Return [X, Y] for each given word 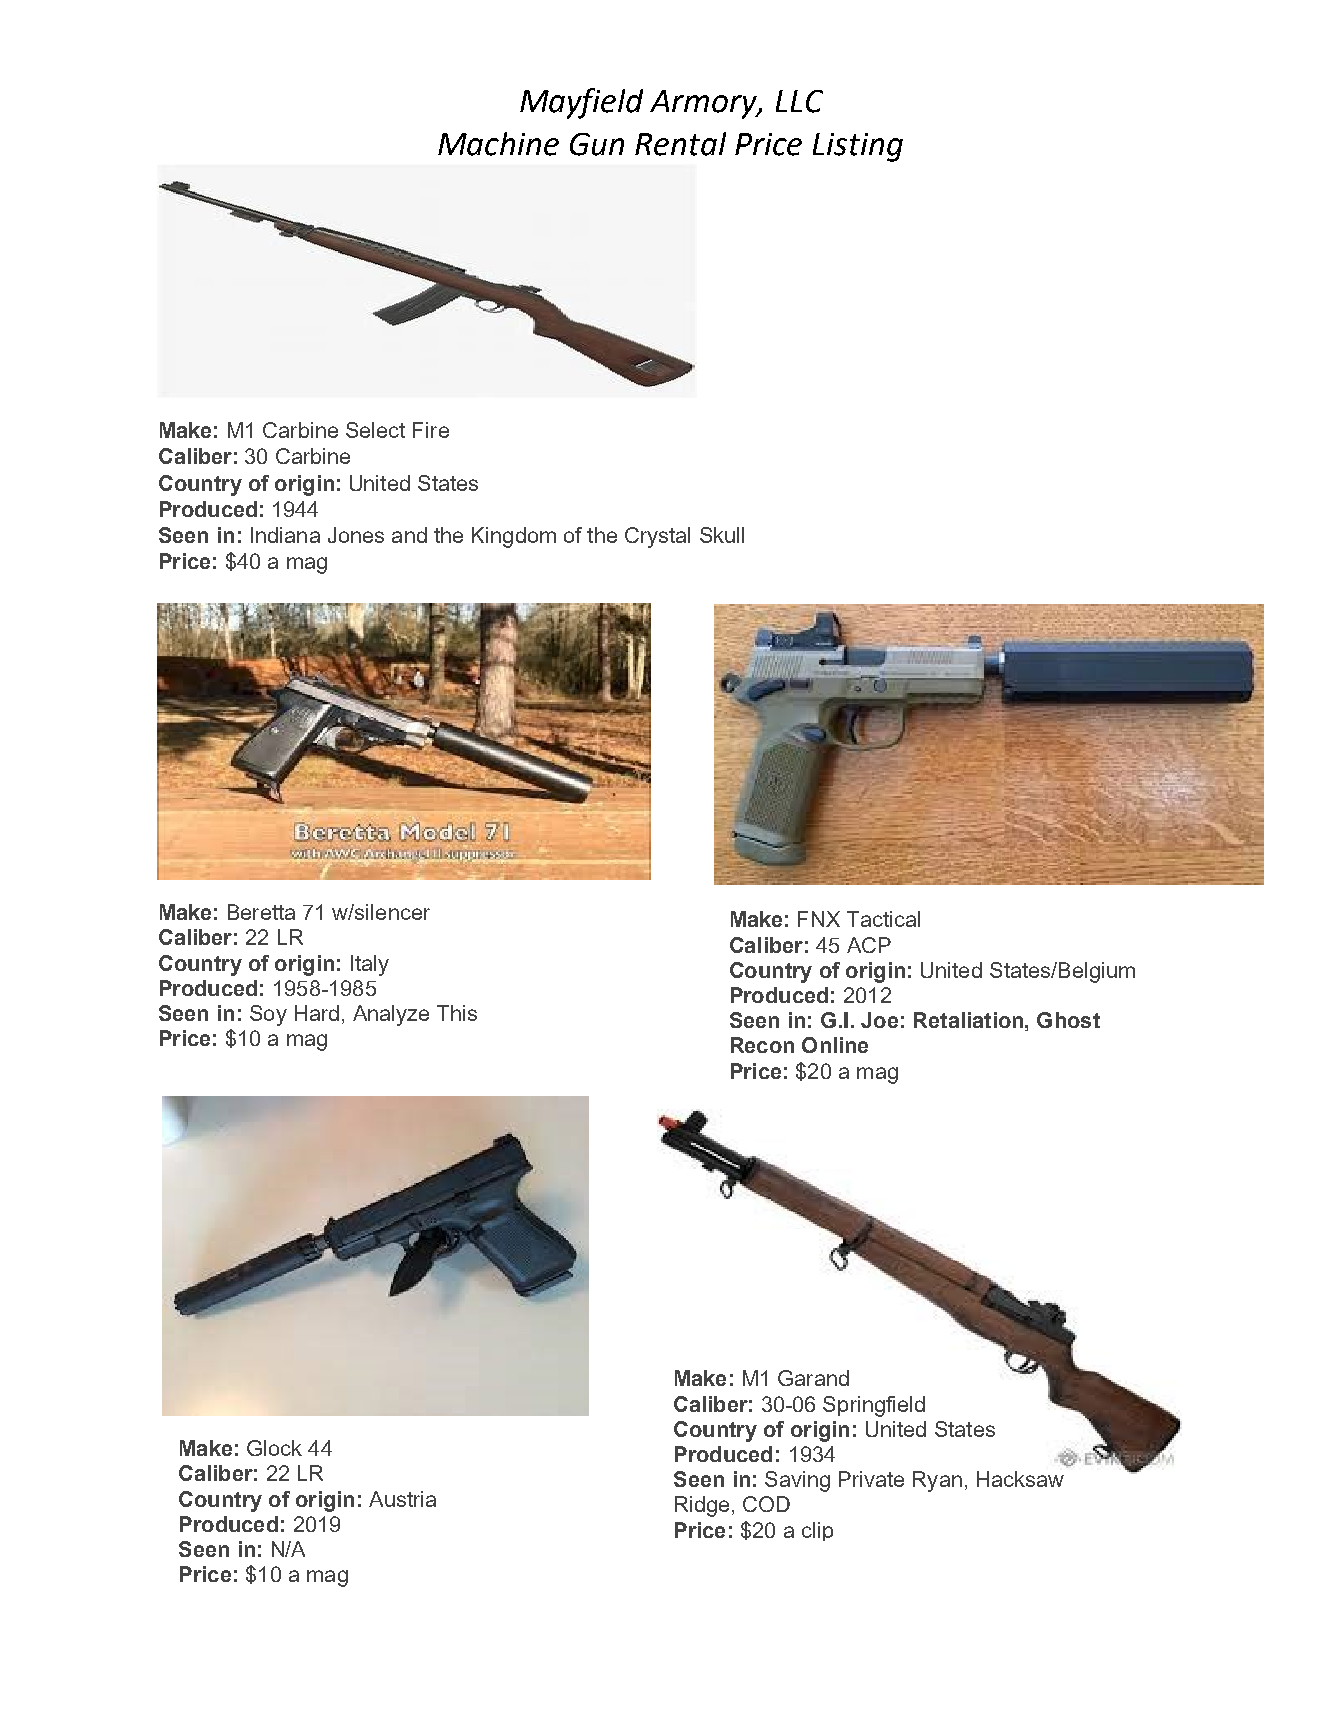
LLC [799, 101]
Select [375, 430]
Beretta [261, 912]
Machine [498, 144]
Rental [680, 144]
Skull [722, 535]
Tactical [883, 919]
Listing [858, 147]
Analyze [391, 1015]
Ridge [702, 1506]
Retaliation [968, 1020]
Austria [402, 1499]
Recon [762, 1045]
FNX [819, 919]
